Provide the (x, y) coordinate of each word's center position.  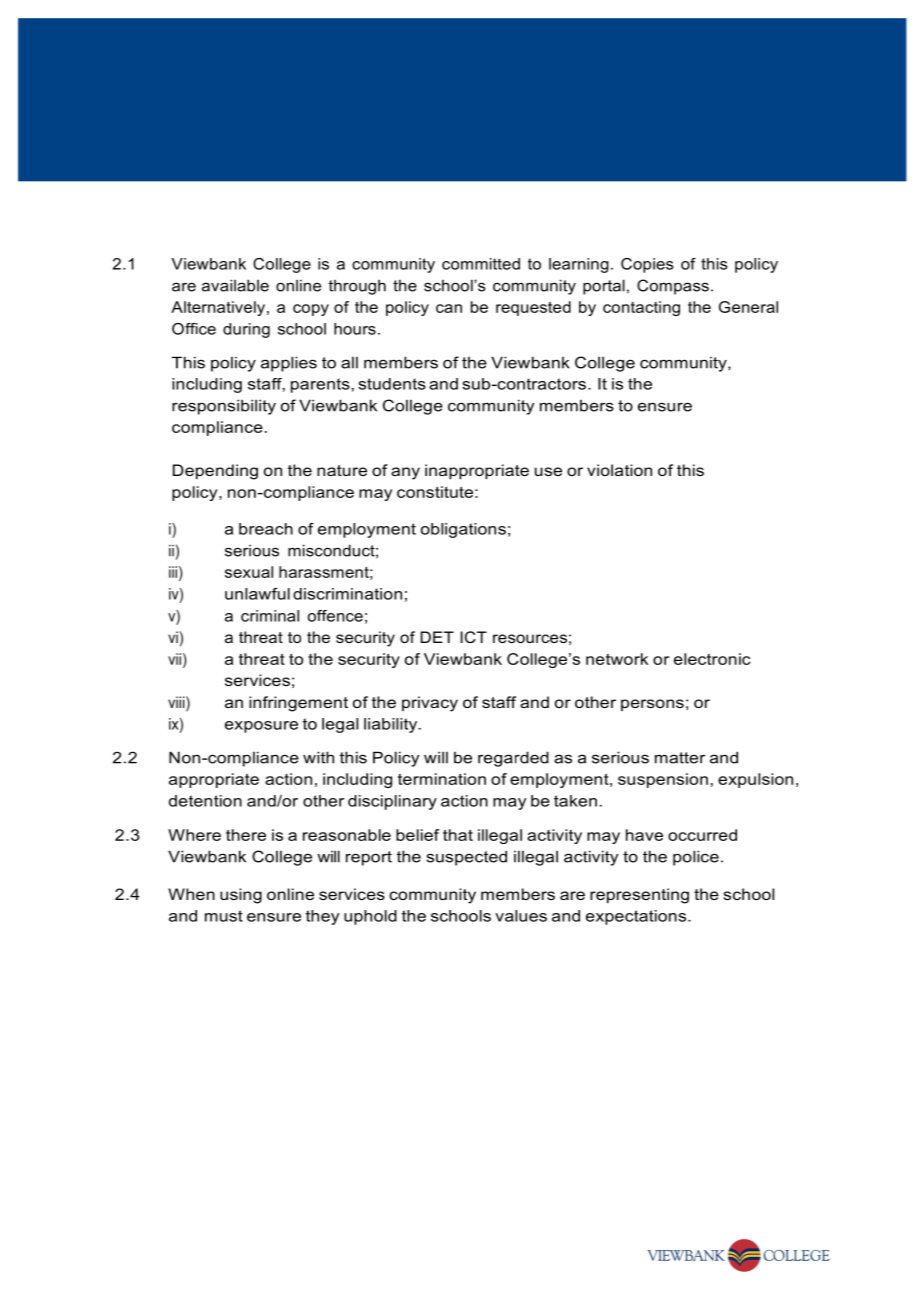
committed (481, 264)
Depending (215, 472)
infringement (298, 704)
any (405, 473)
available (235, 285)
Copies (647, 265)
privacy (430, 704)
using (241, 896)
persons (652, 705)
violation (619, 470)
